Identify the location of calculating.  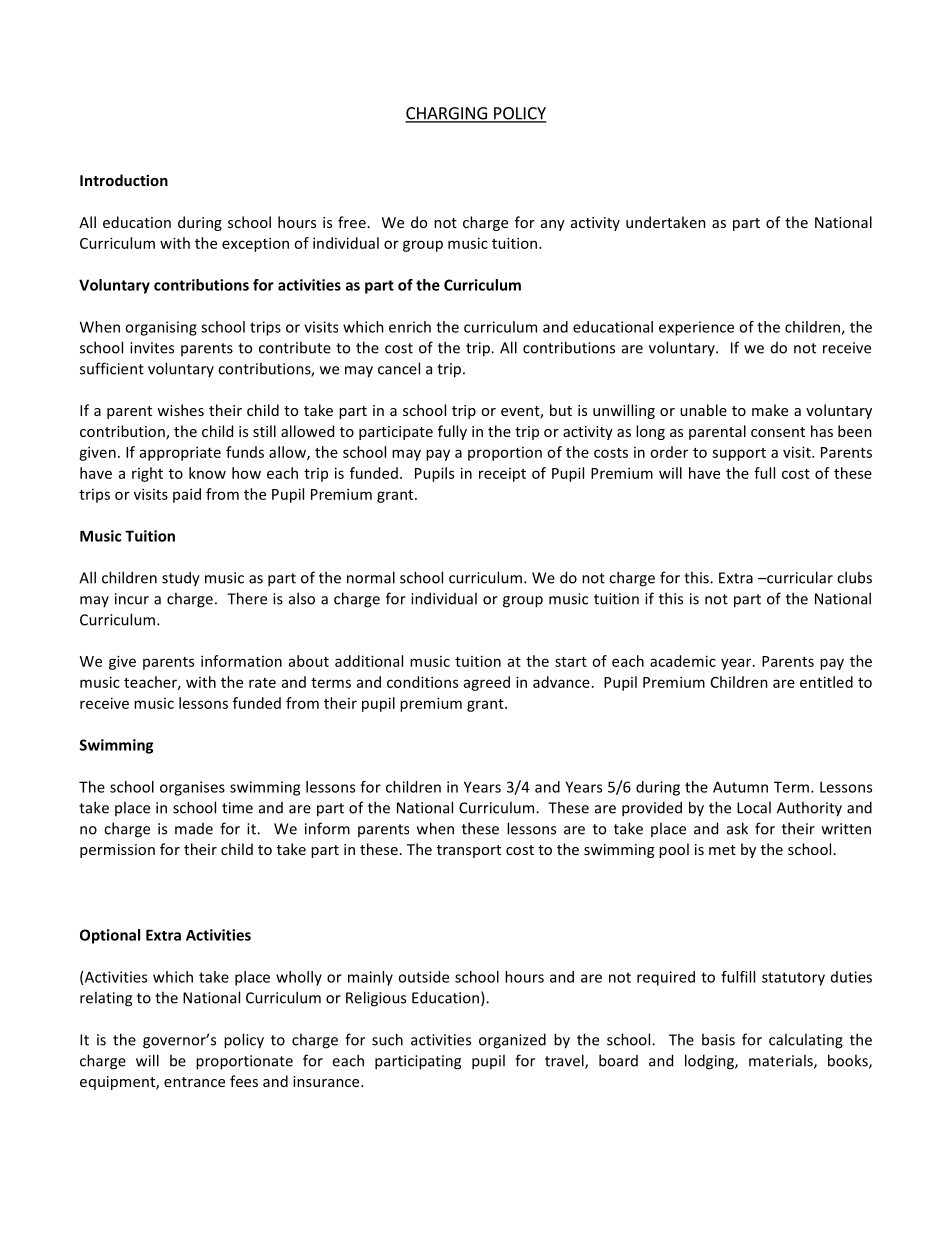
(806, 1041).
